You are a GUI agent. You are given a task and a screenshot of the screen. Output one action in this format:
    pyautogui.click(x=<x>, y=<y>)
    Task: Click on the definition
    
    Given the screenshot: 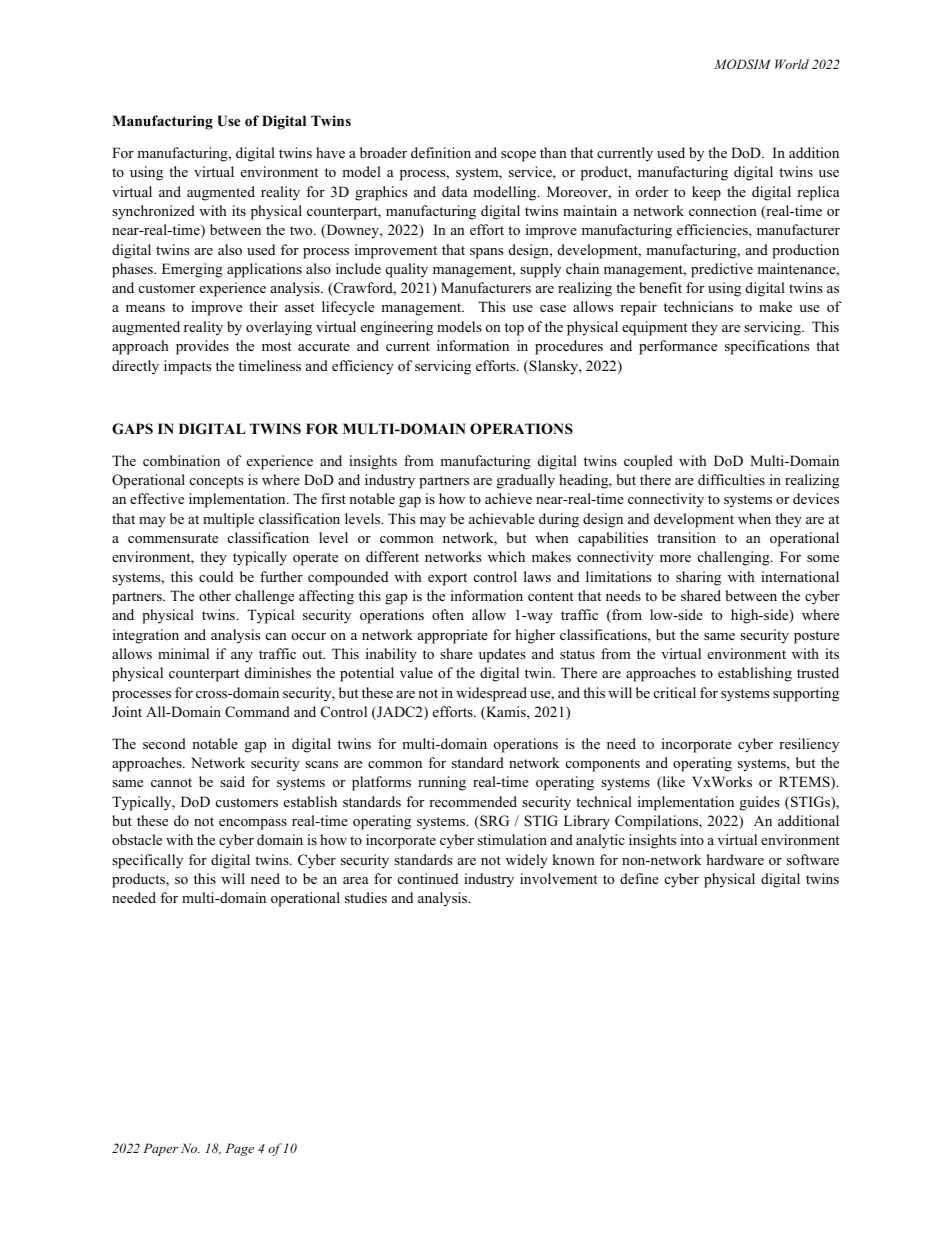 What is the action you would take?
    pyautogui.click(x=441, y=152)
